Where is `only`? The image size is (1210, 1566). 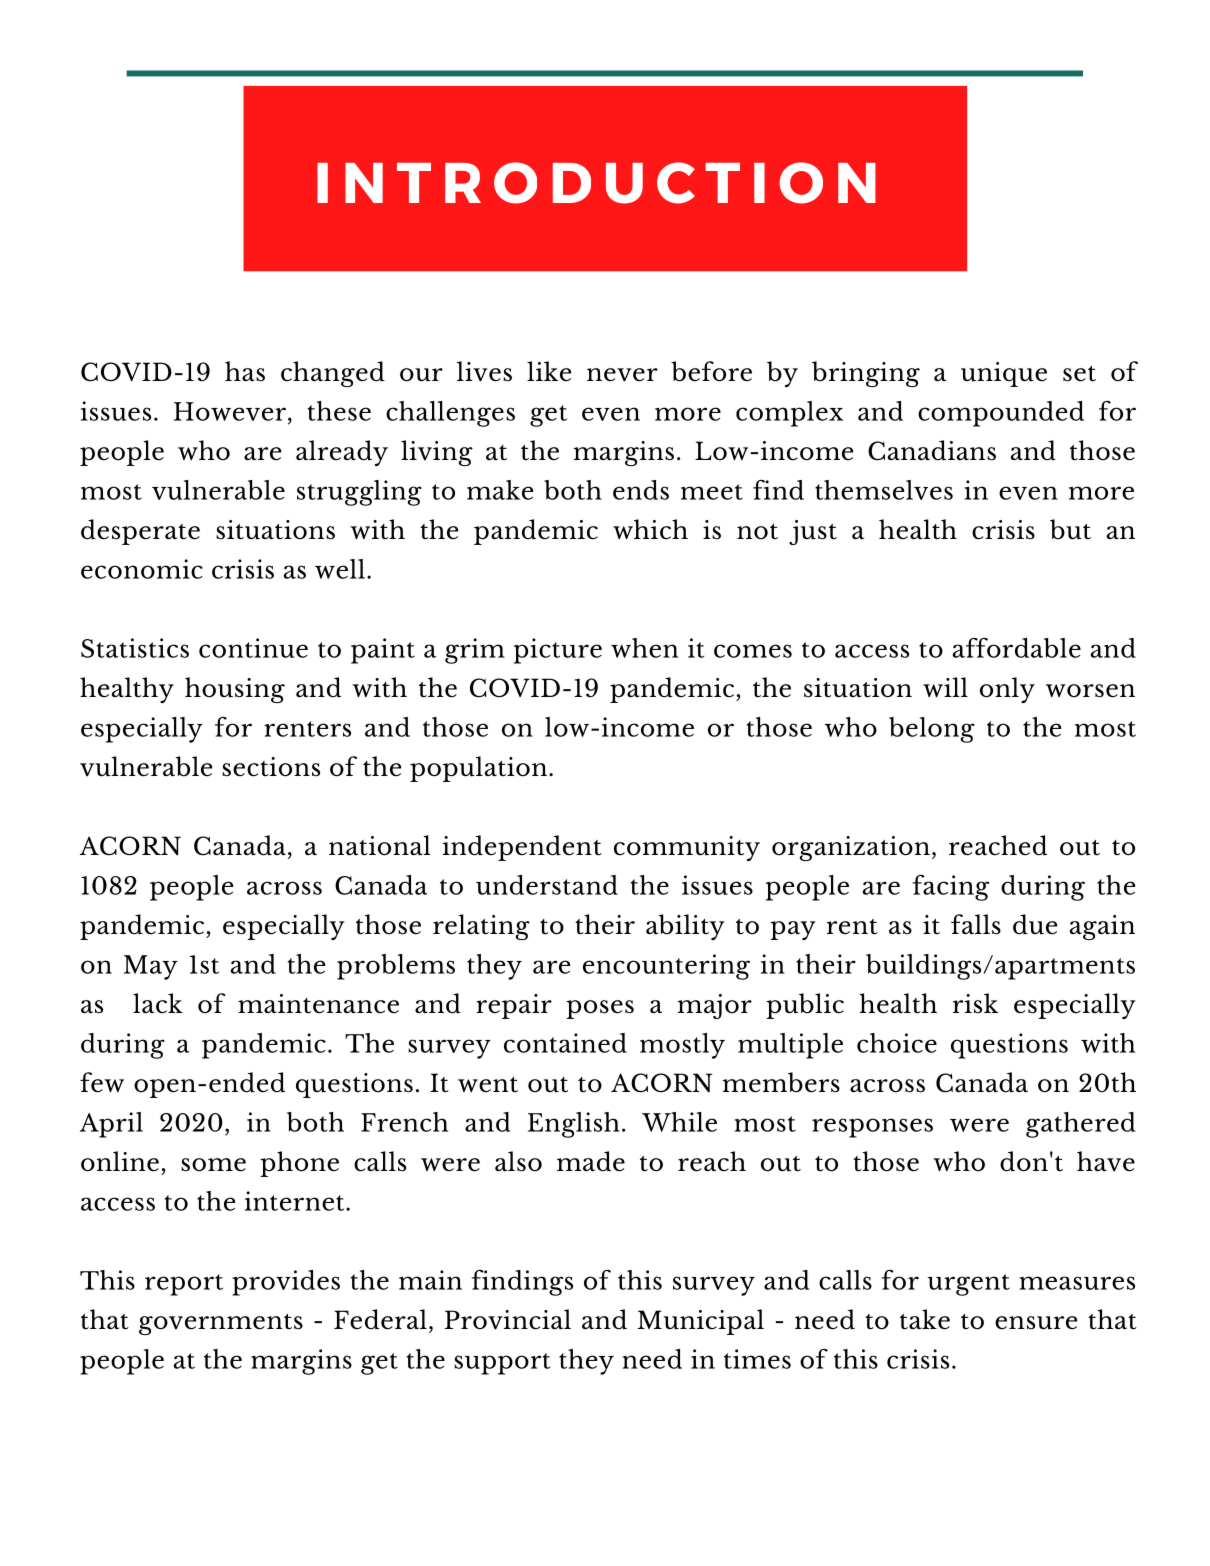
only is located at coordinates (1007, 690).
